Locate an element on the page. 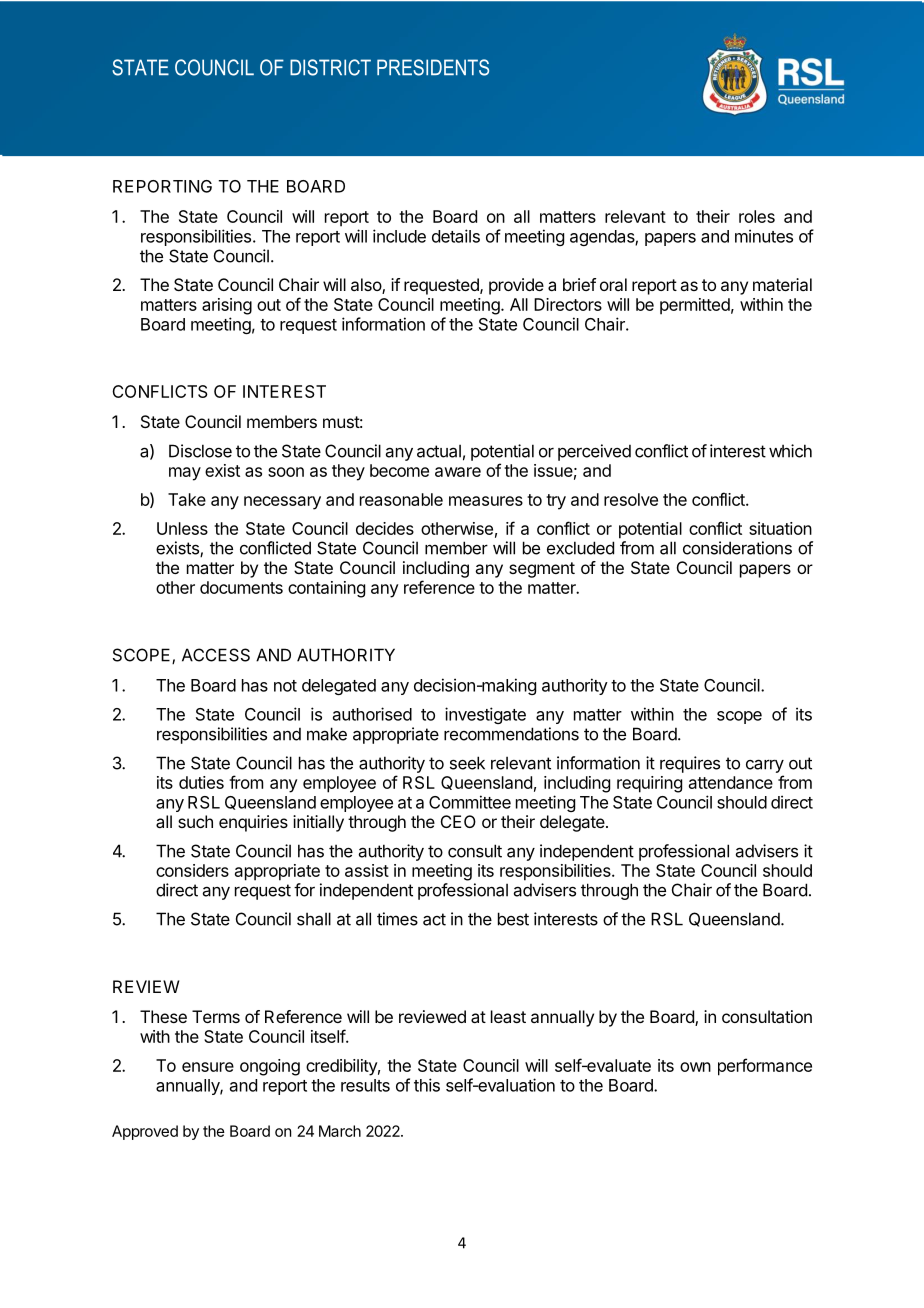 This document has height=1308, width=924. documents is located at coordinates (241, 587).
